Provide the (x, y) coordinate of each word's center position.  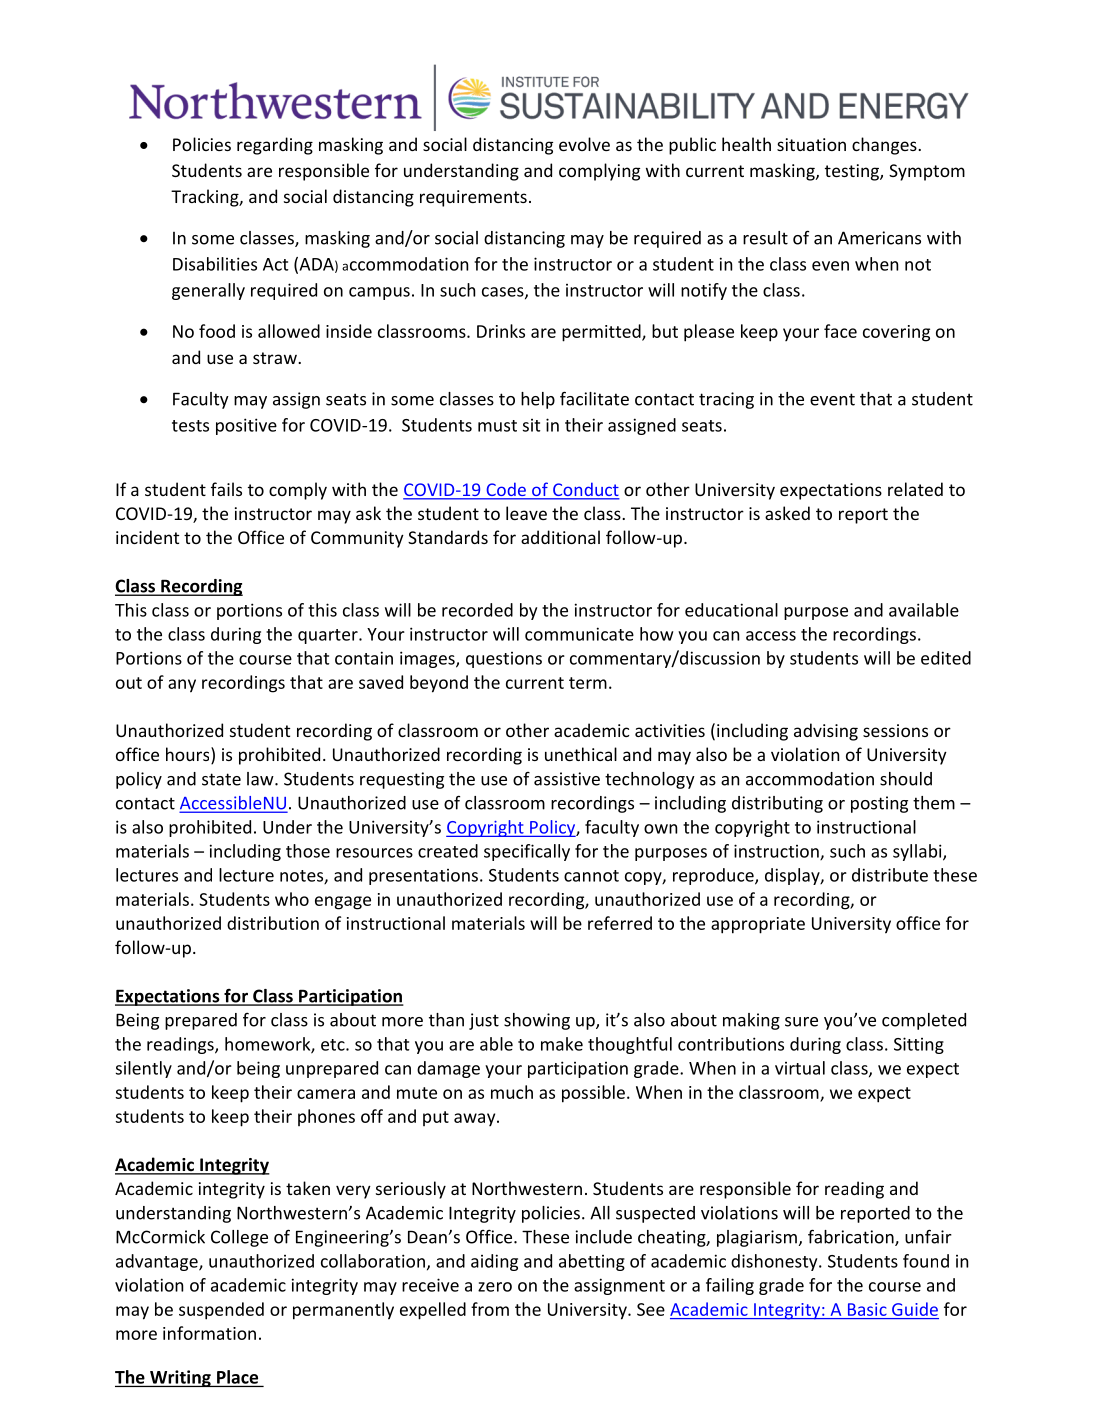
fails (226, 489)
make (562, 1044)
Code (506, 490)
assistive (567, 779)
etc (334, 1045)
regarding (275, 146)
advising (826, 732)
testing (853, 172)
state (221, 779)
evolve (584, 144)
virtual (800, 1068)
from (490, 1309)
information (209, 1333)
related (915, 489)
